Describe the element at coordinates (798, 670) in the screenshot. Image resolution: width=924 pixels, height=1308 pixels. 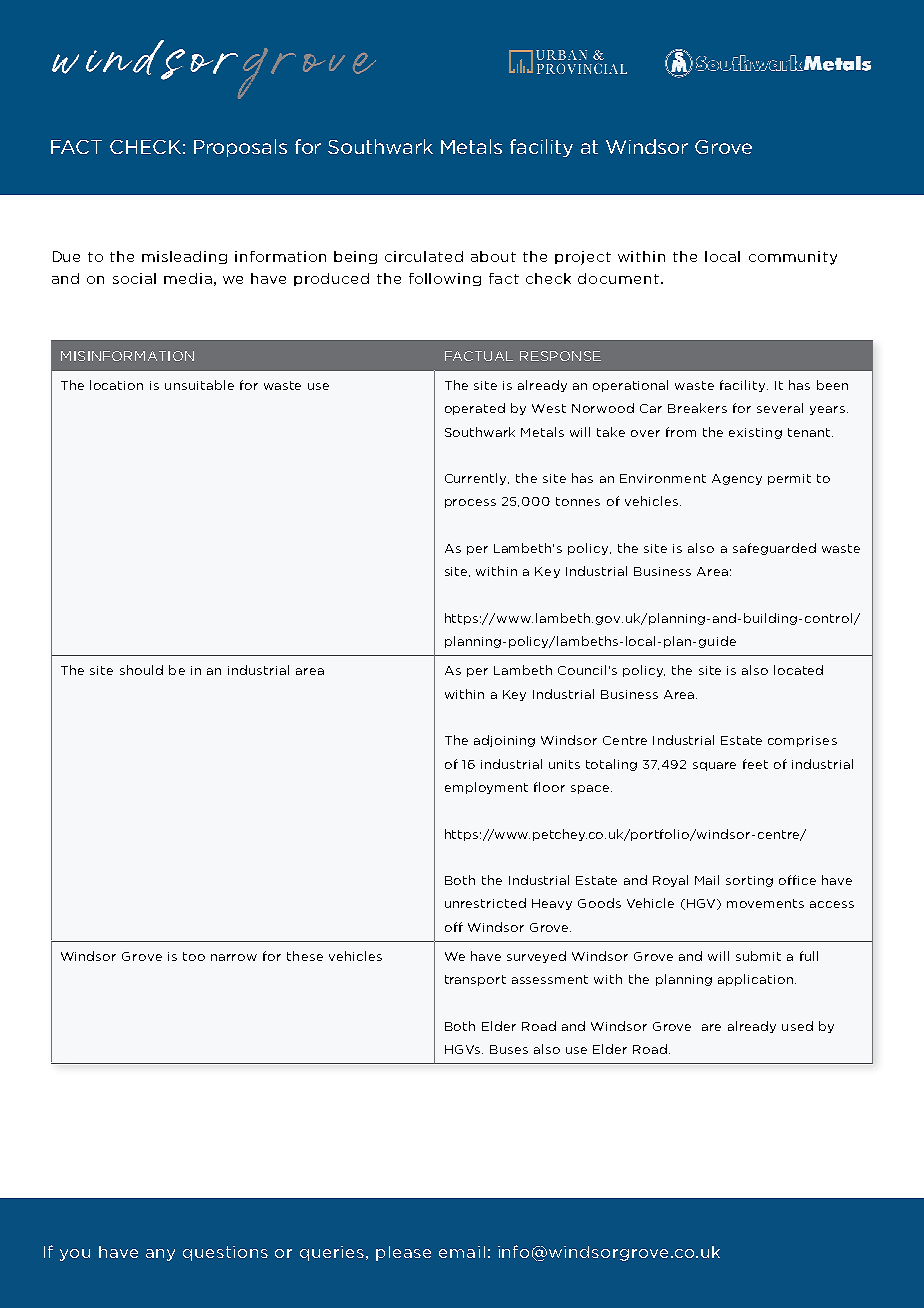
I see `located` at that location.
